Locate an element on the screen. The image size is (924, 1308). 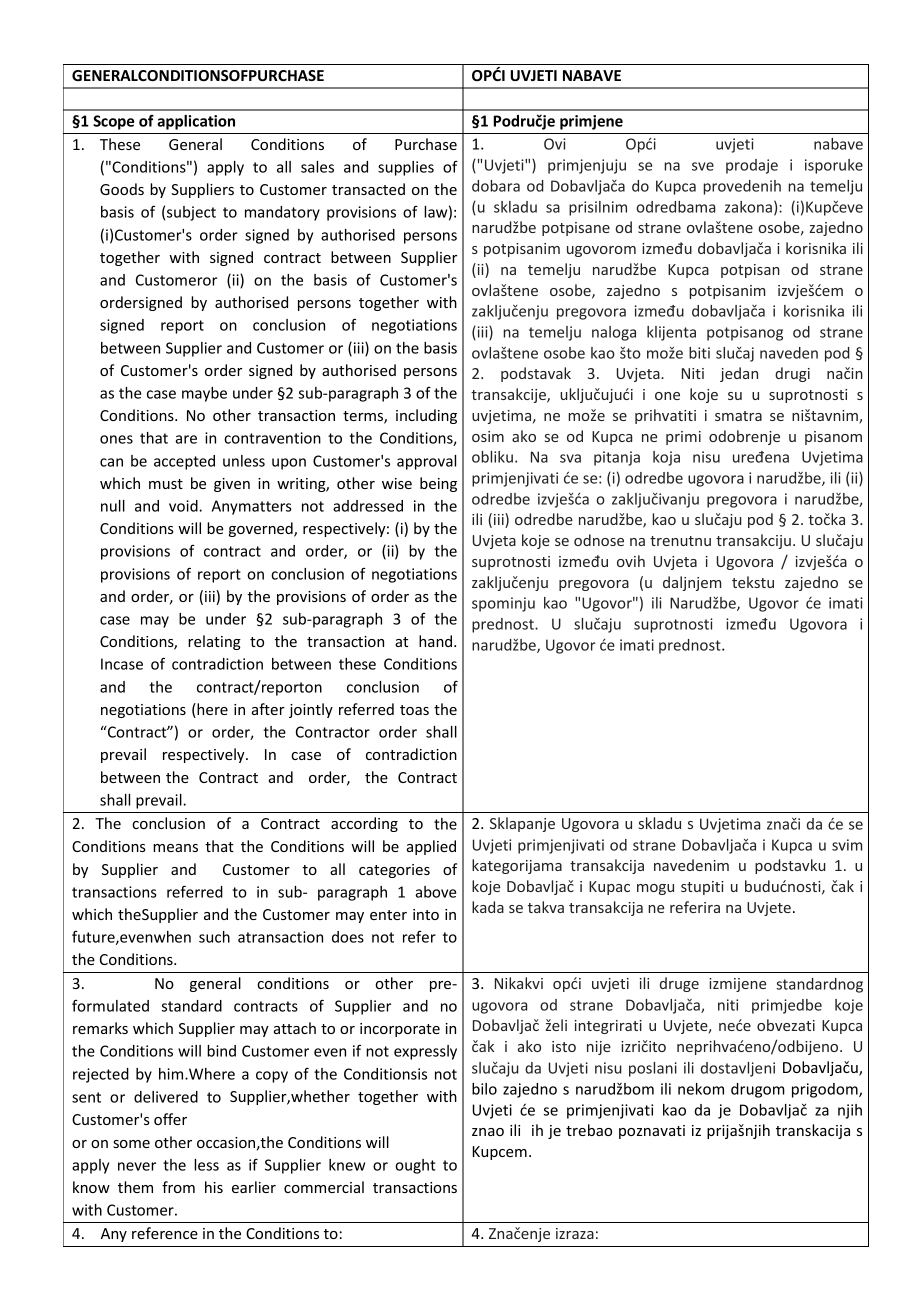
including is located at coordinates (426, 416).
